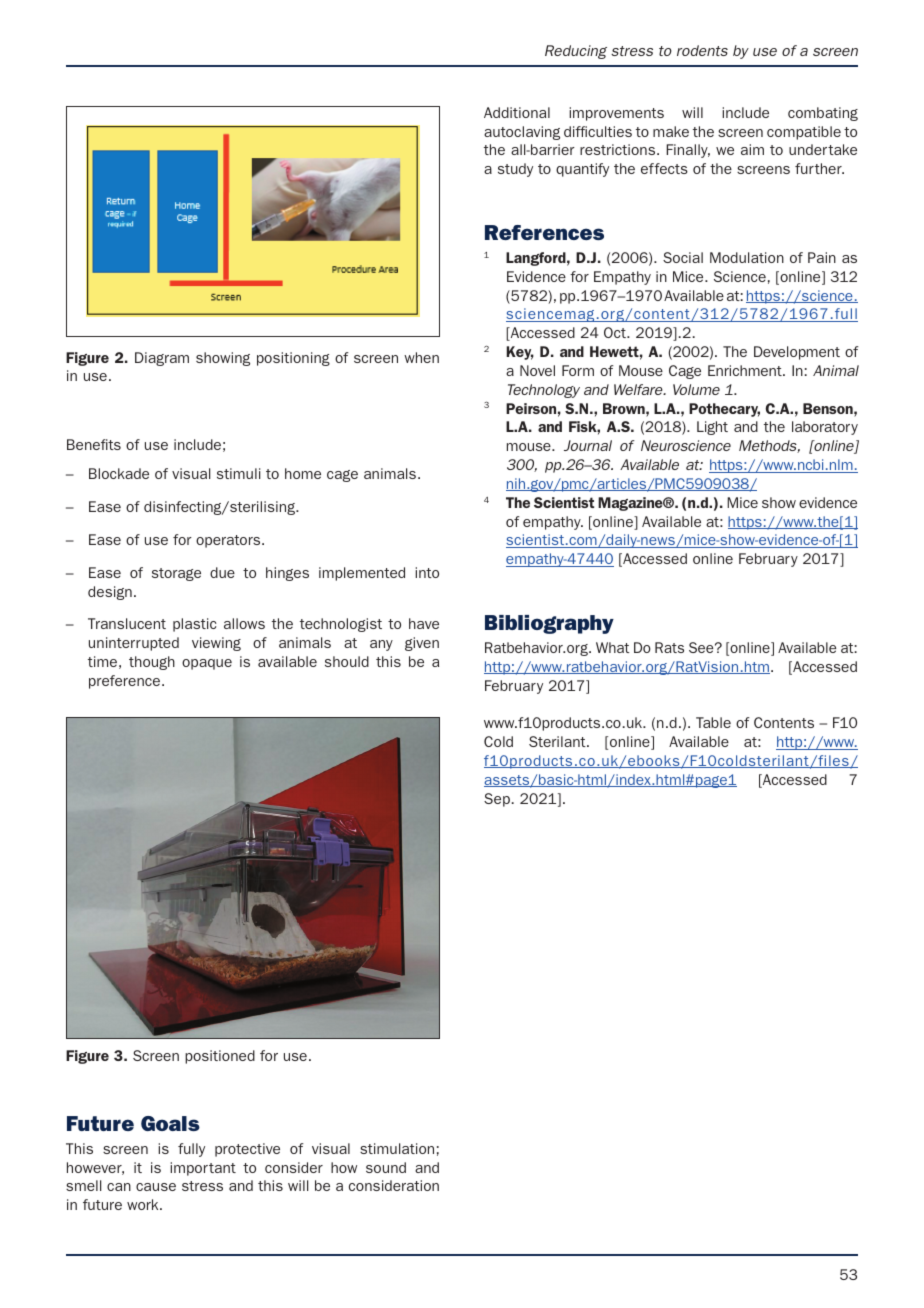  What do you see at coordinates (669, 647) in the screenshot?
I see `Rats` at bounding box center [669, 647].
